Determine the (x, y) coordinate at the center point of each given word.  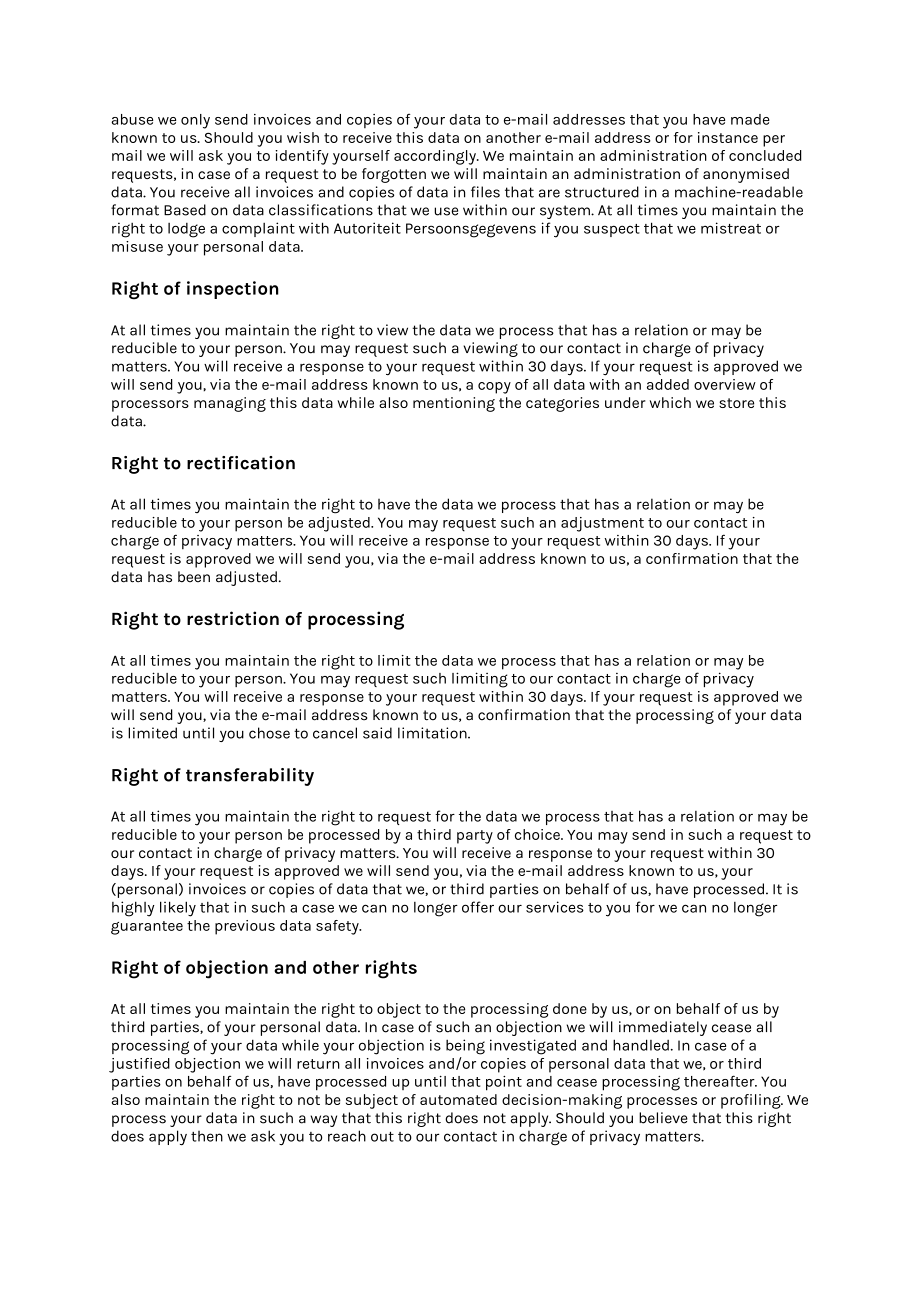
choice (538, 834)
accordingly (436, 157)
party (475, 837)
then (207, 1136)
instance (728, 137)
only (195, 121)
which (670, 402)
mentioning (454, 404)
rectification (241, 463)
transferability (250, 777)
